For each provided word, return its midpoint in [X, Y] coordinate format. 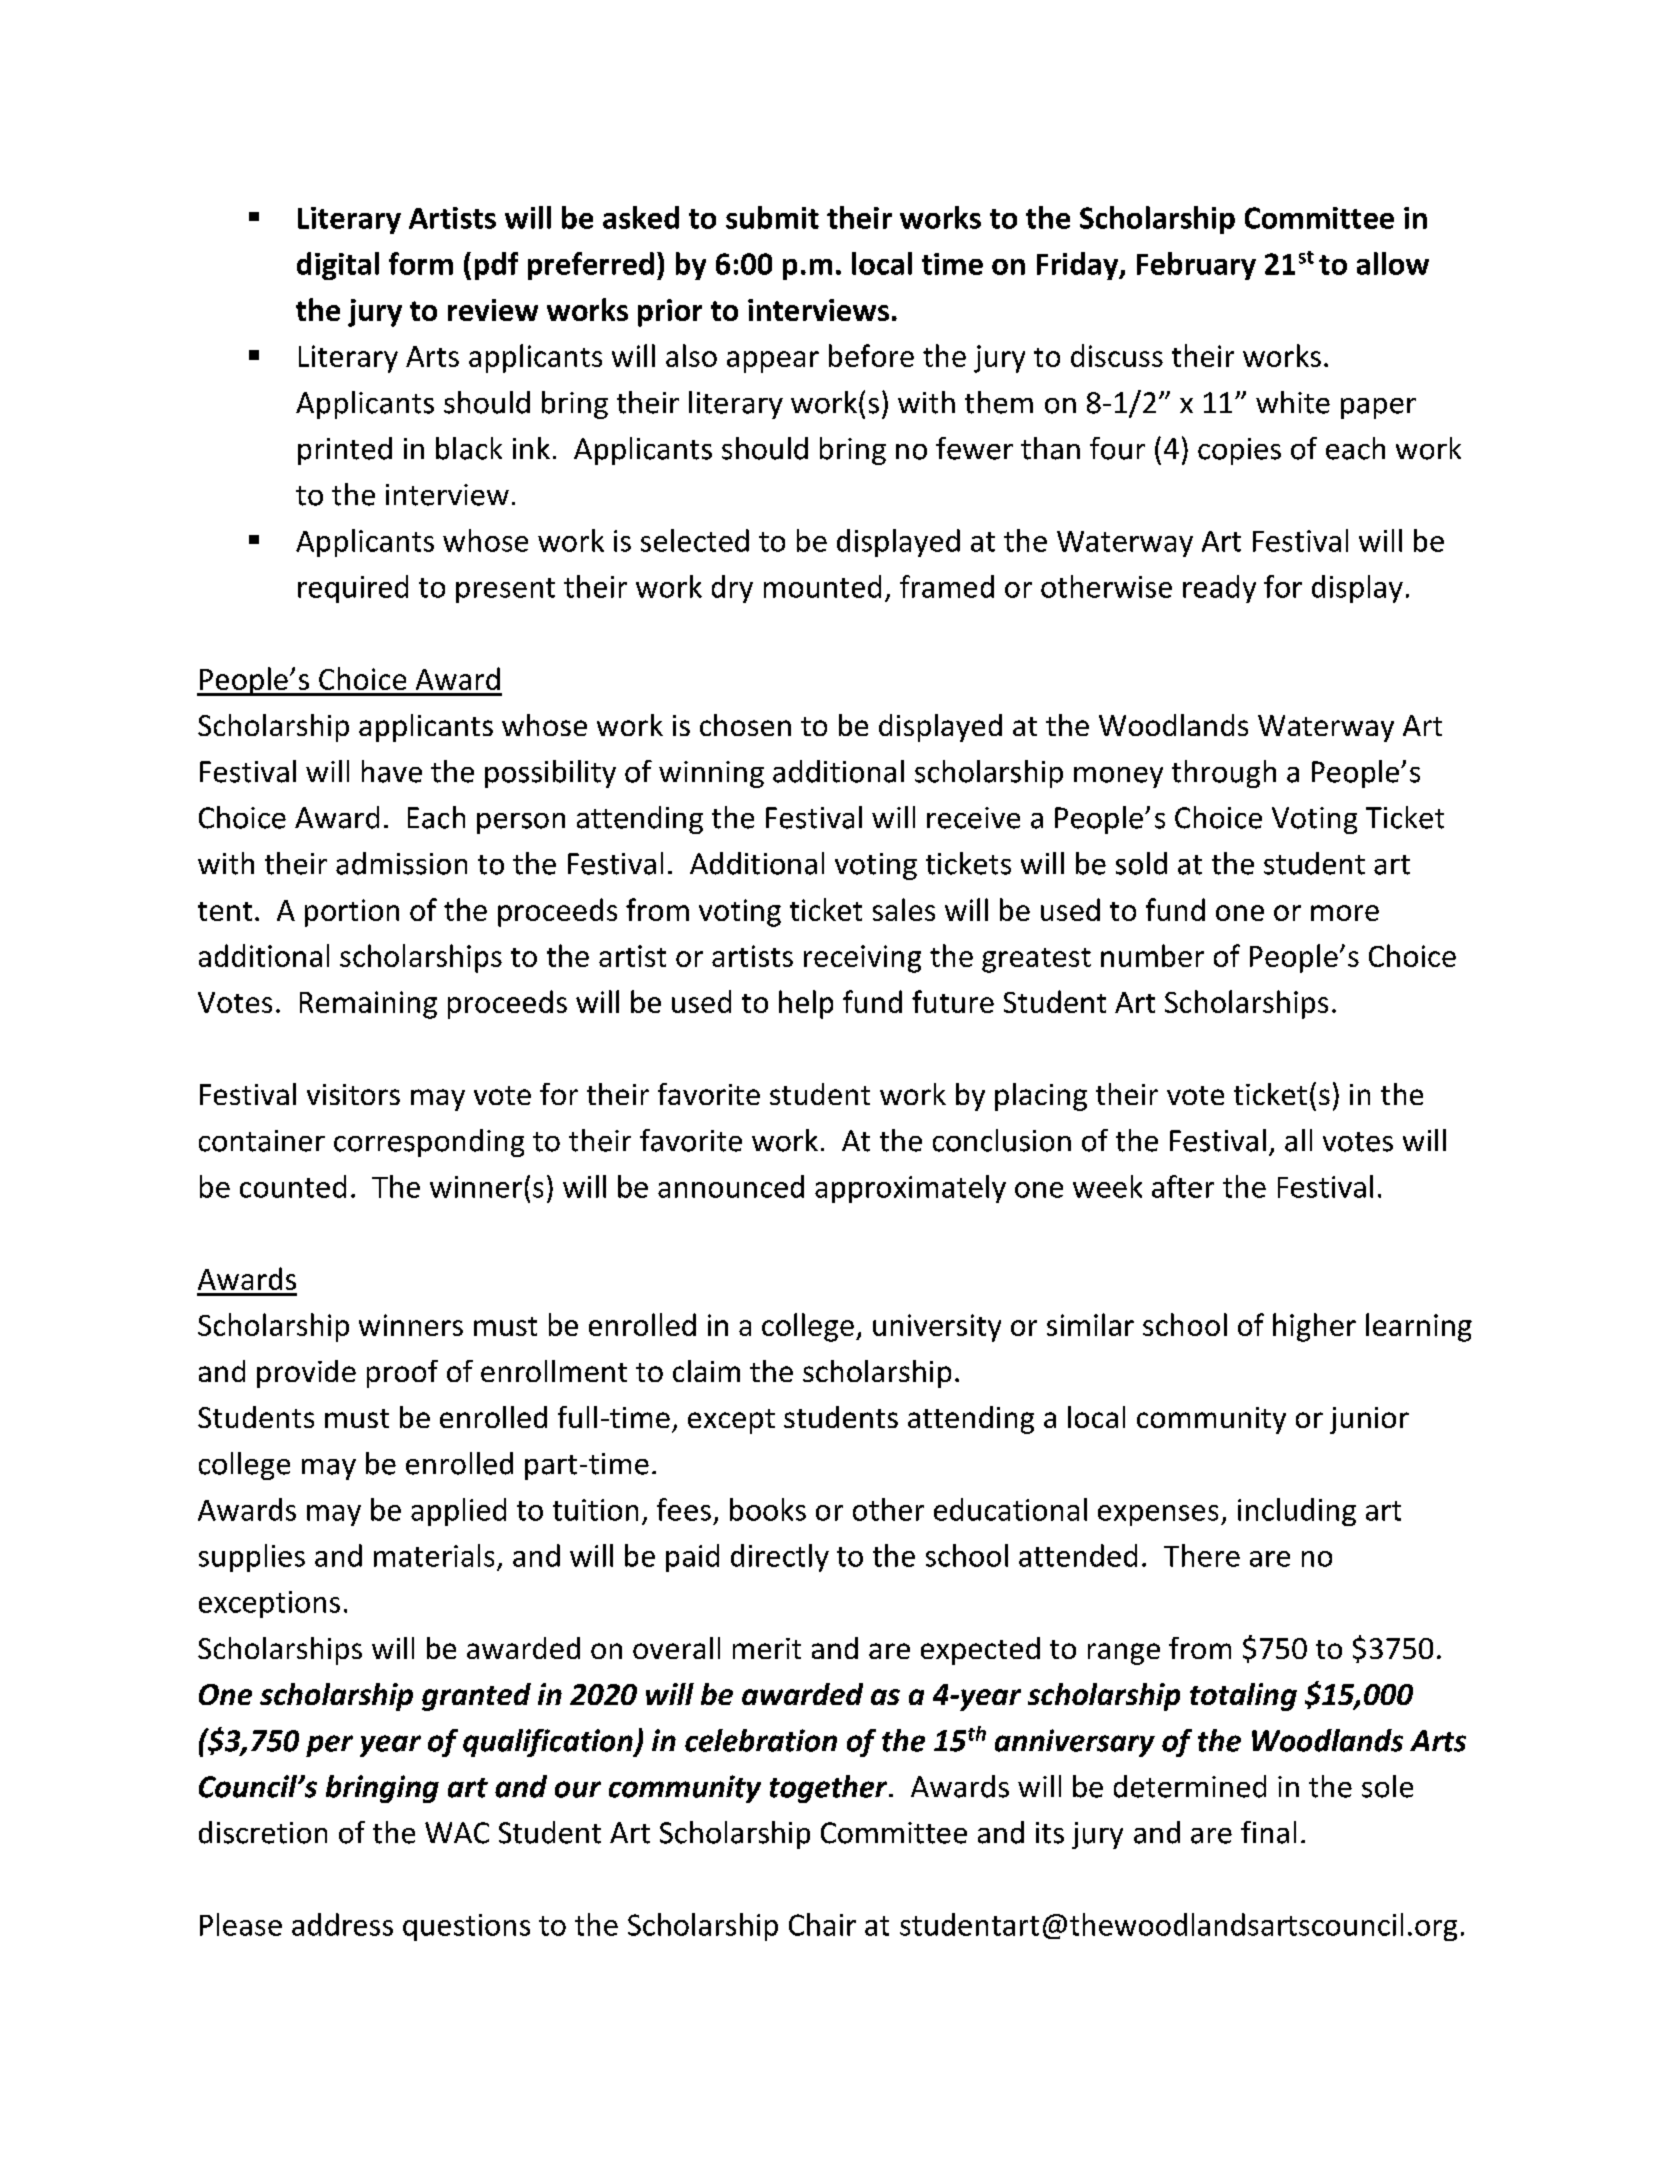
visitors [353, 1094]
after [1183, 1186]
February [1196, 266]
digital [338, 266]
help [806, 1004]
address [342, 1924]
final [1268, 1832]
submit [772, 217]
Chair [822, 1924]
